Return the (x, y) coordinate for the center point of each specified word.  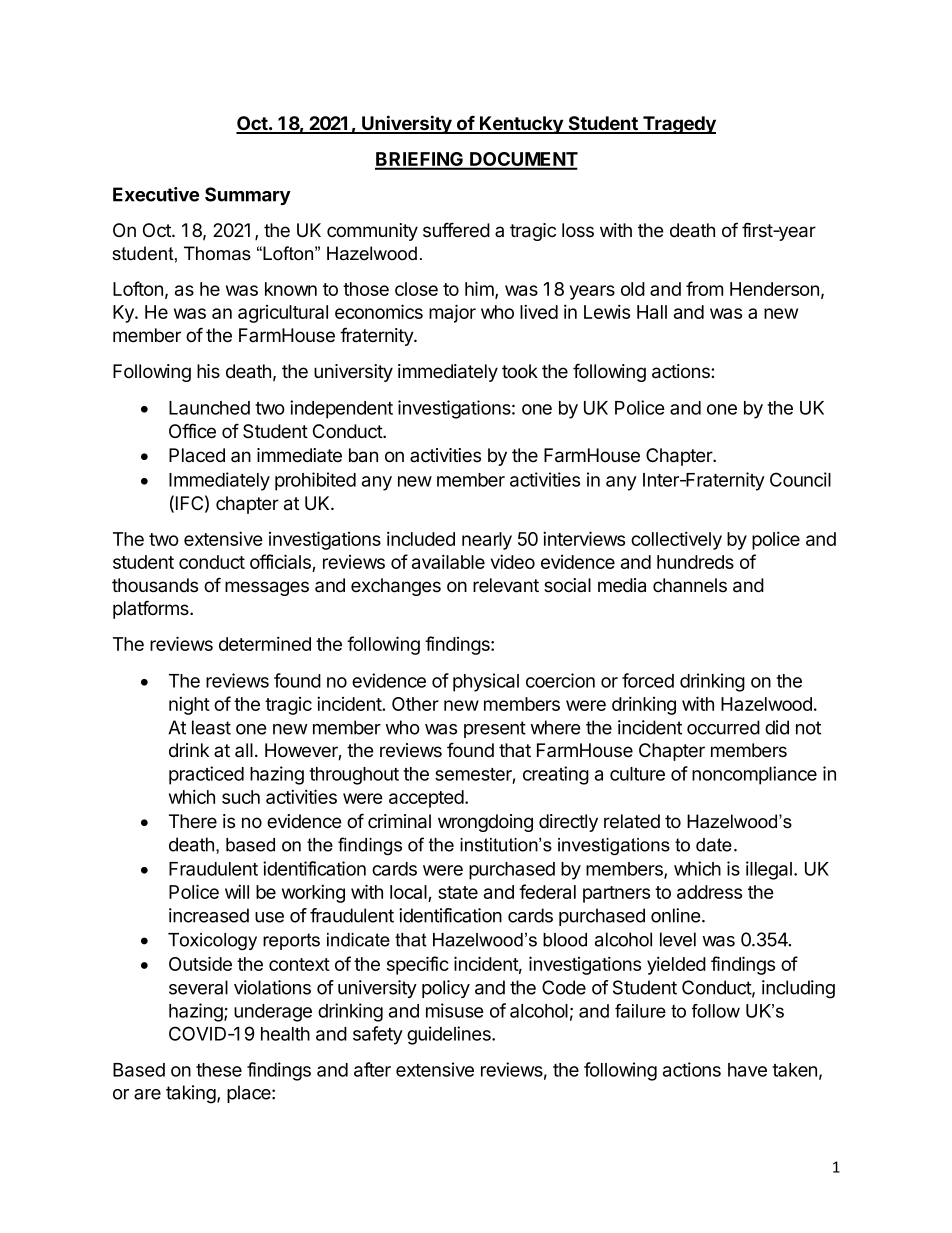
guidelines (450, 1035)
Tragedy (678, 125)
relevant (506, 585)
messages (267, 588)
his (208, 371)
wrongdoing (485, 823)
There (193, 821)
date (714, 845)
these (219, 1070)
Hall (652, 312)
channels (690, 585)
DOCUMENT (523, 160)
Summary (248, 196)
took (520, 371)
